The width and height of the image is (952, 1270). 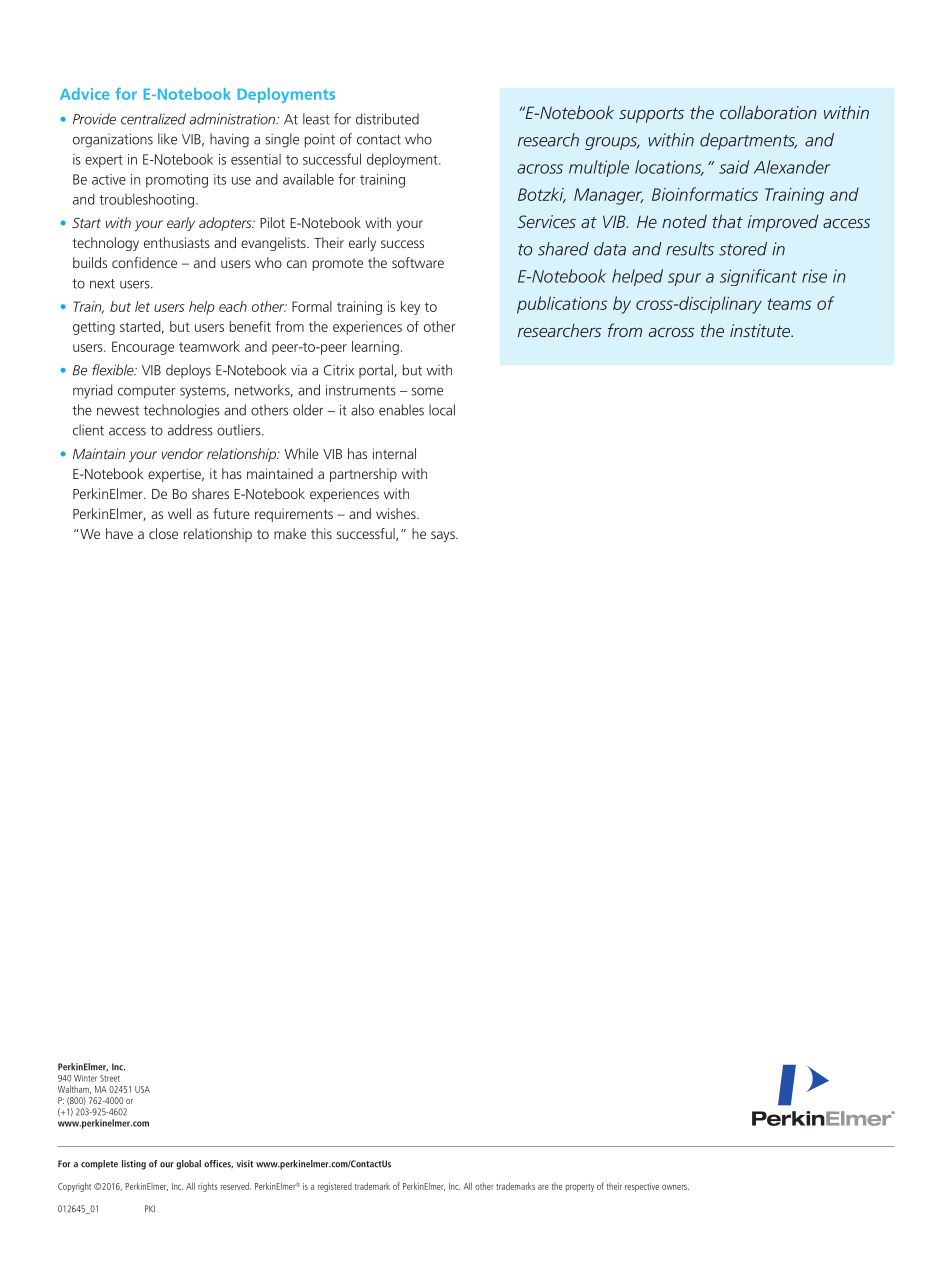 I want to click on distributed, so click(x=387, y=119).
